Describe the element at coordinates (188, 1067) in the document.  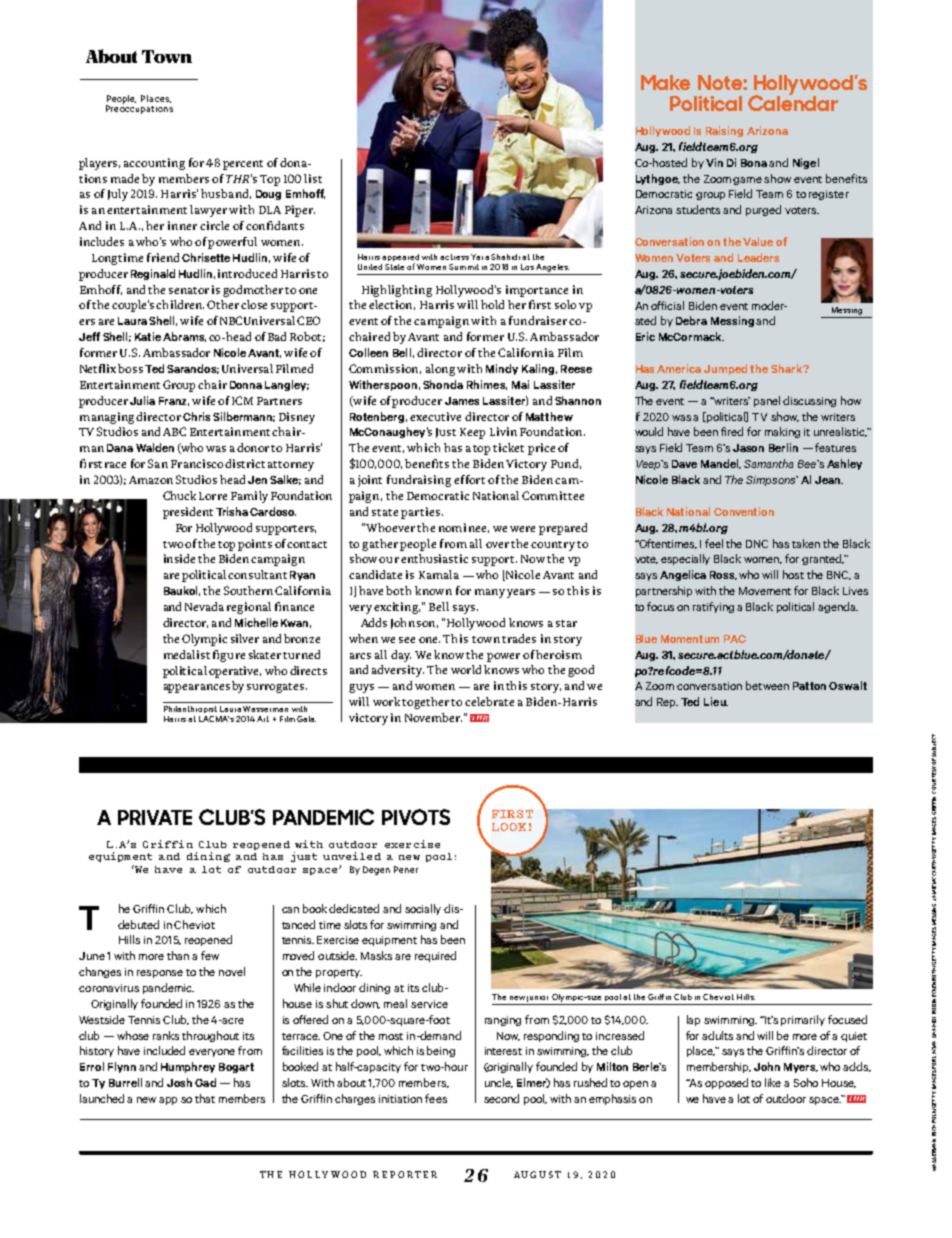
I see `Humphrey` at that location.
